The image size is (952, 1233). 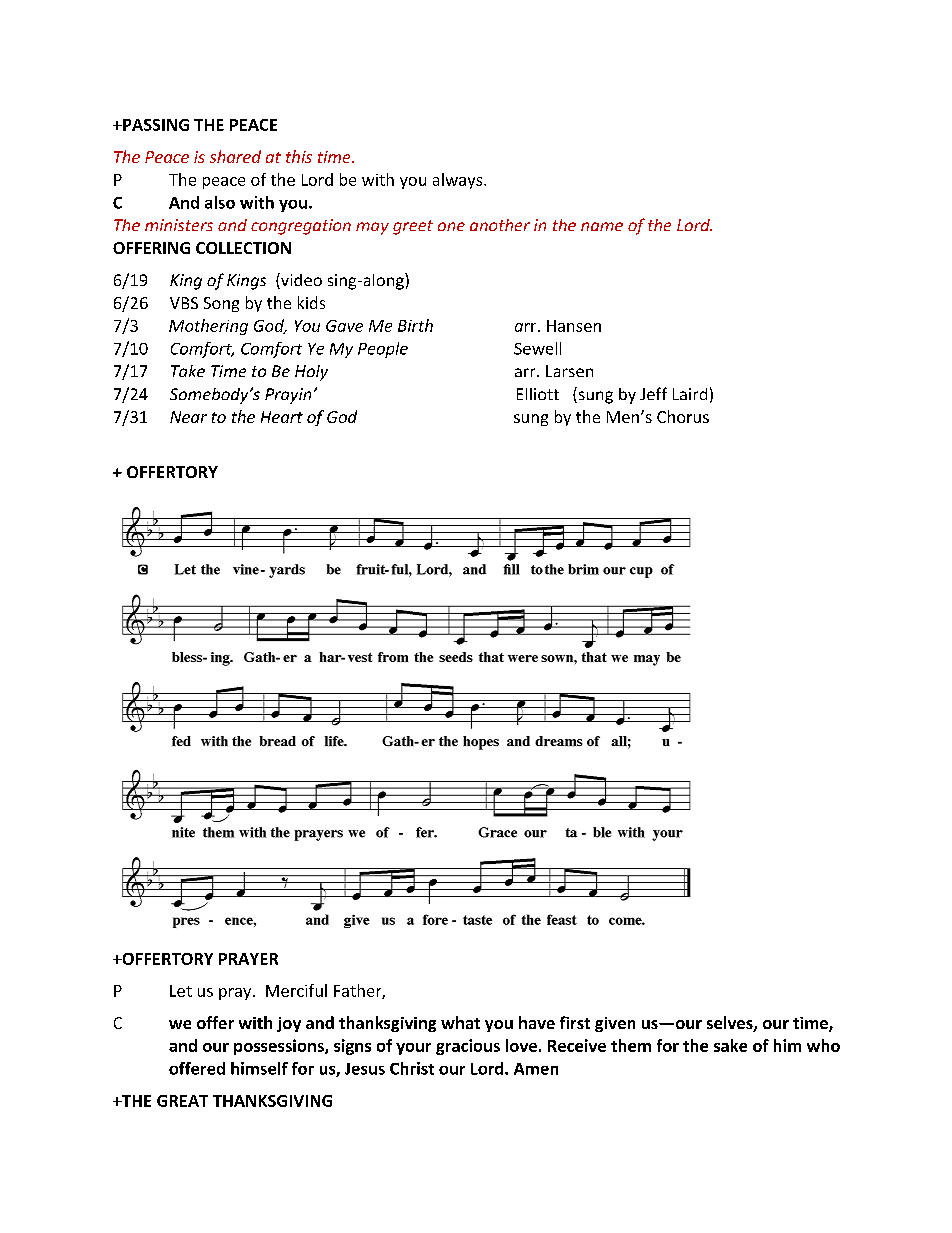 What do you see at coordinates (537, 1022) in the image?
I see `have` at bounding box center [537, 1022].
